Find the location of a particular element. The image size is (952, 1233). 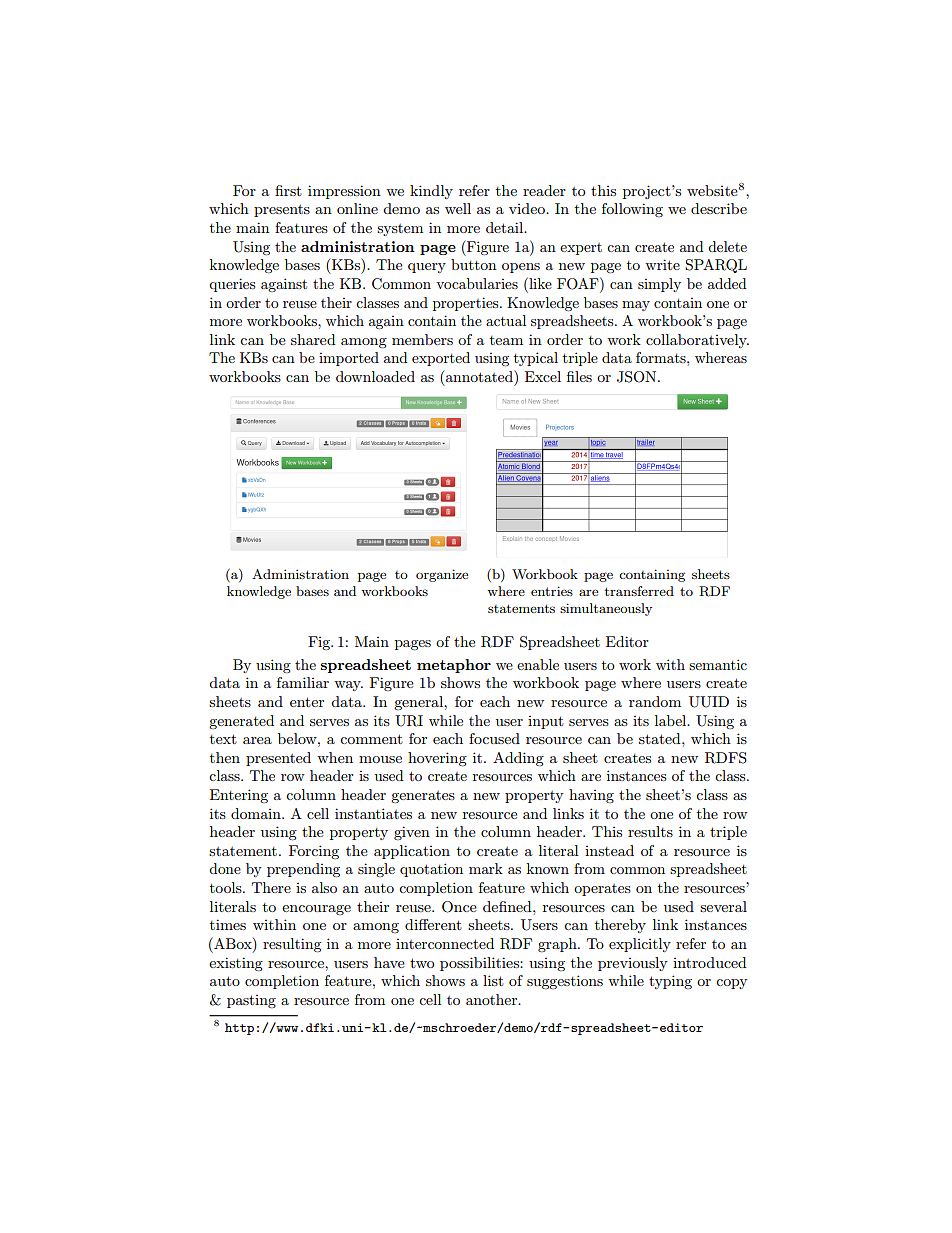

JSON is located at coordinates (638, 377).
